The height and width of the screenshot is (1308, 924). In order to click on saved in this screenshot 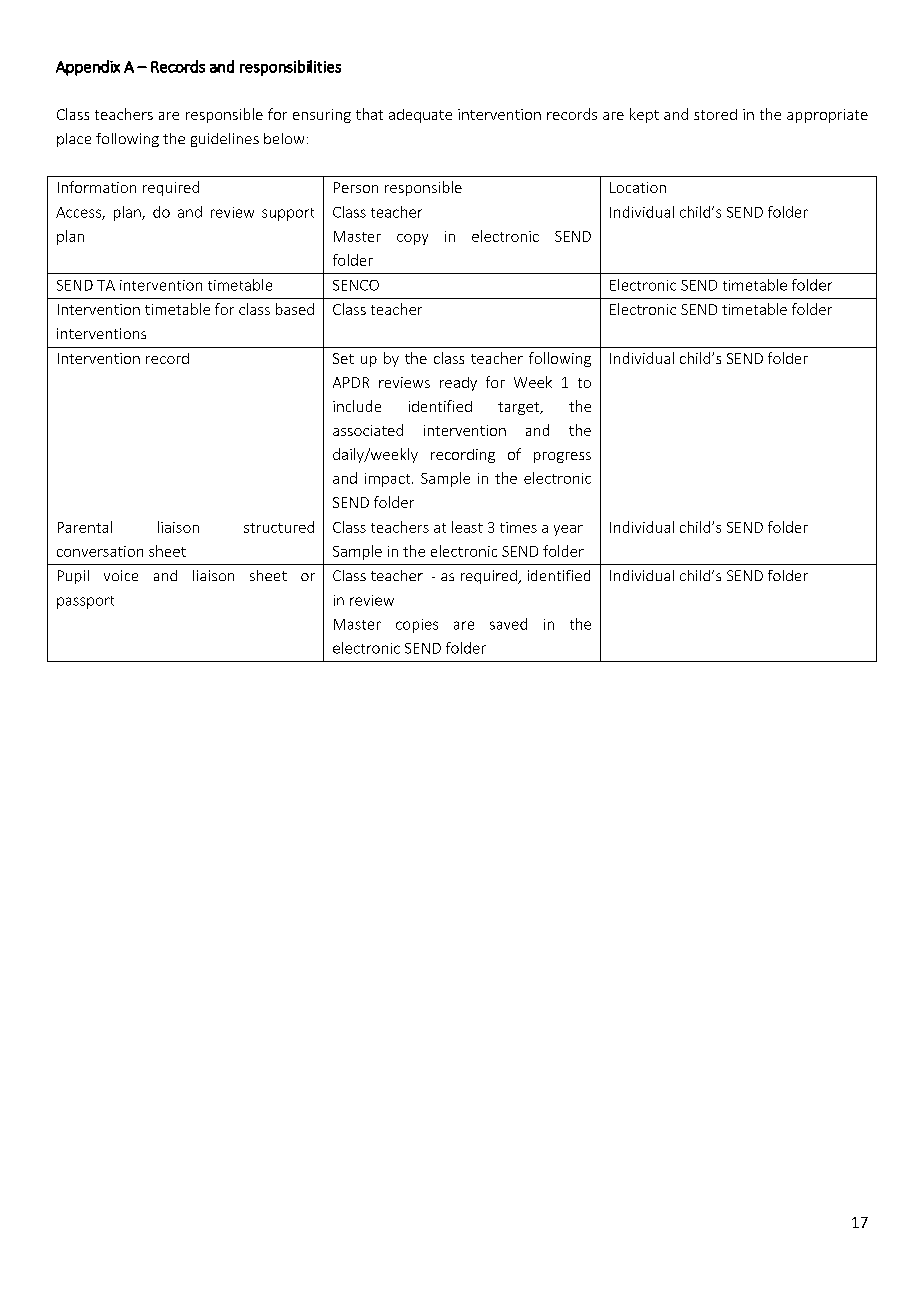, I will do `click(508, 624)`.
